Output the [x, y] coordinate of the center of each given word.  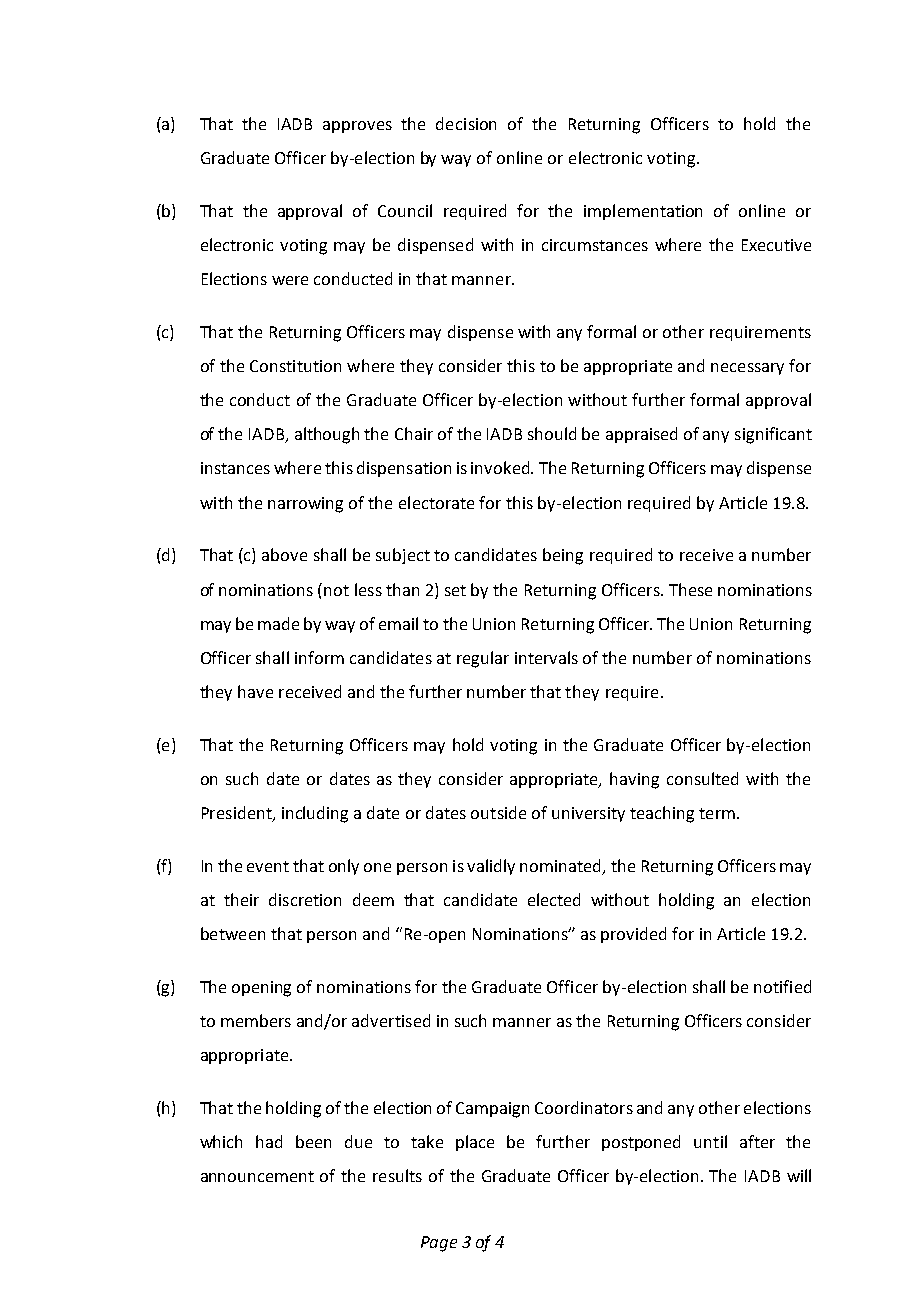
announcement [257, 1176]
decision [466, 123]
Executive [776, 245]
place [475, 1143]
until [710, 1141]
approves [357, 127]
